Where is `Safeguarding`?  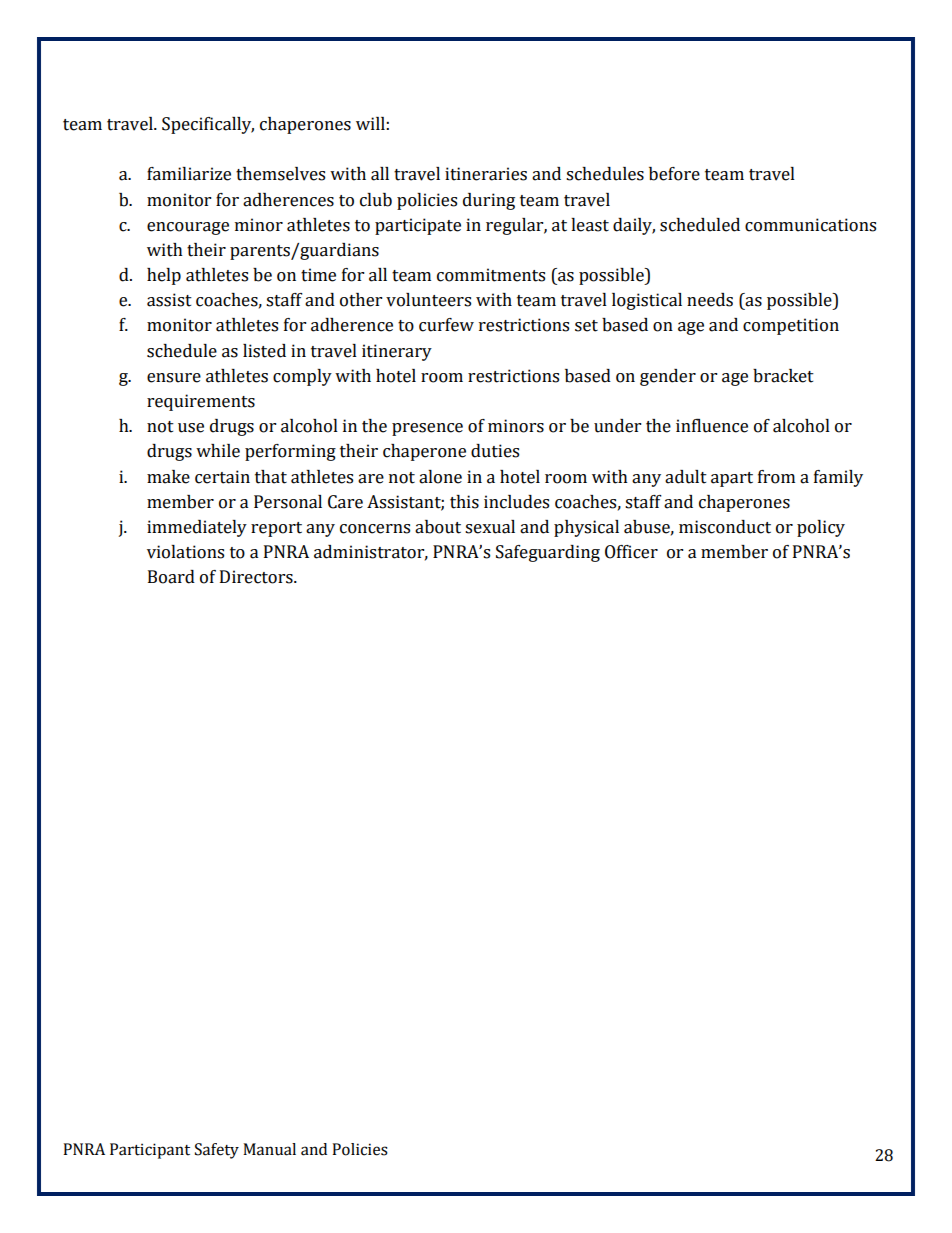
Safeguarding is located at coordinates (548, 553).
